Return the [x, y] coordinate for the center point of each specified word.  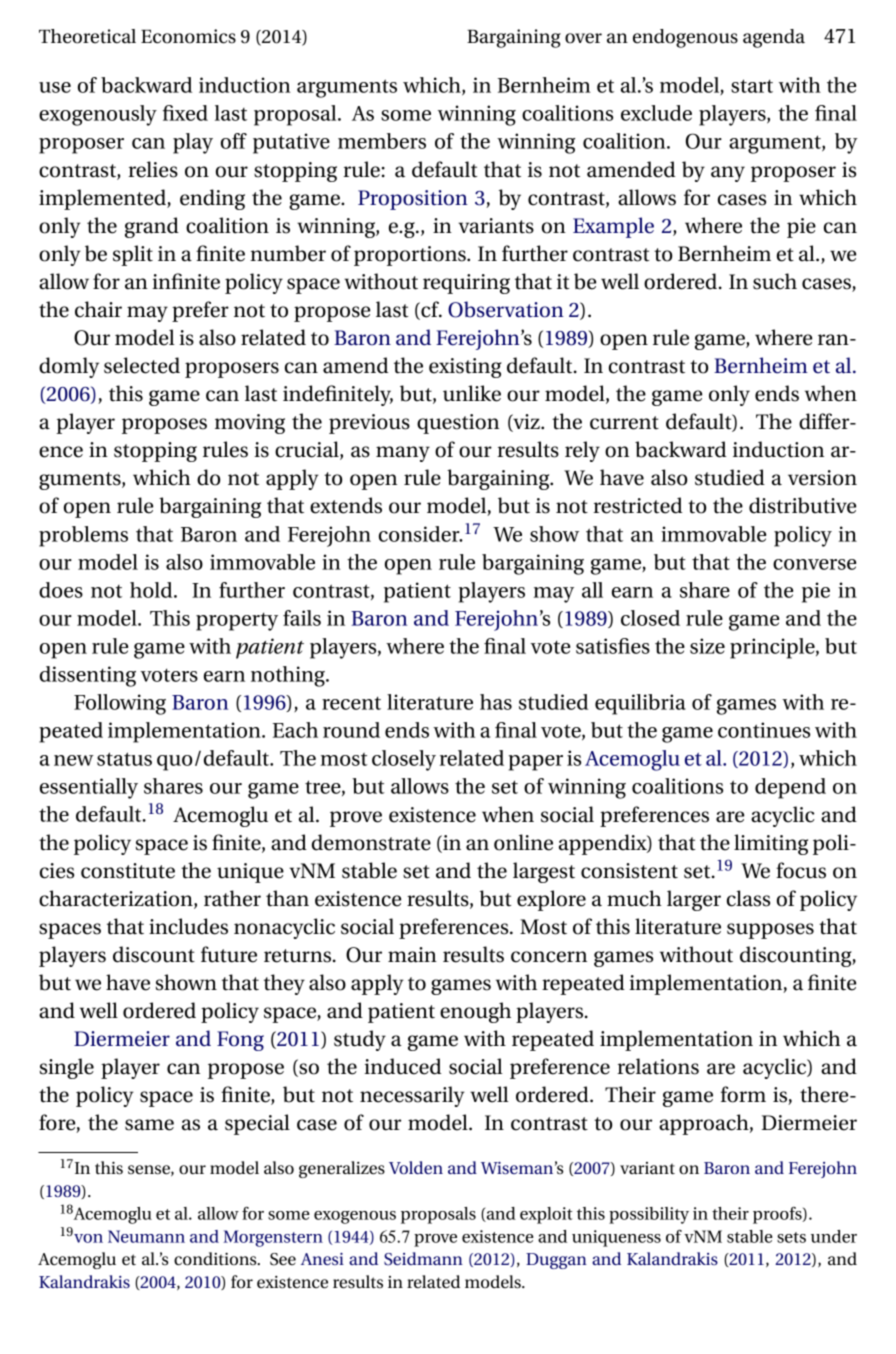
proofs [778, 1215]
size [707, 646]
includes [188, 926]
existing [465, 368]
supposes [770, 931]
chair [98, 309]
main [412, 955]
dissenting [88, 676]
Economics [188, 36]
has [496, 702]
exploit [546, 1215]
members [382, 141]
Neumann [146, 1236]
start [752, 86]
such [775, 281]
